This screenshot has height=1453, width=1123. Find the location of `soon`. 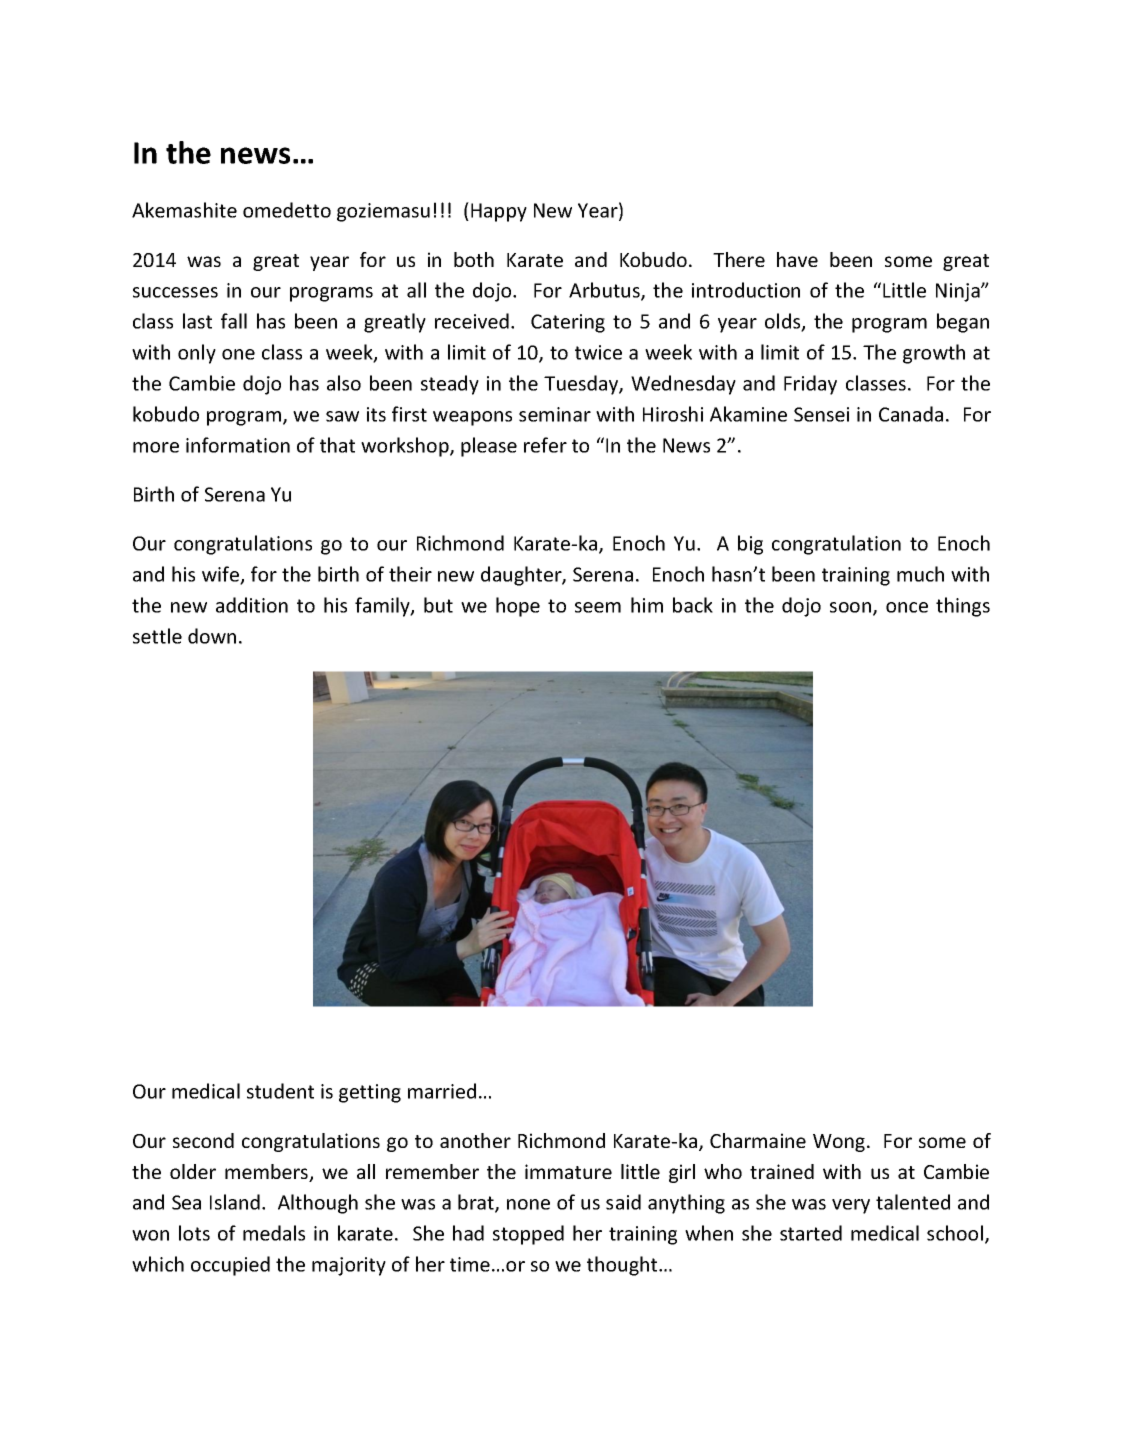

soon is located at coordinates (852, 608).
